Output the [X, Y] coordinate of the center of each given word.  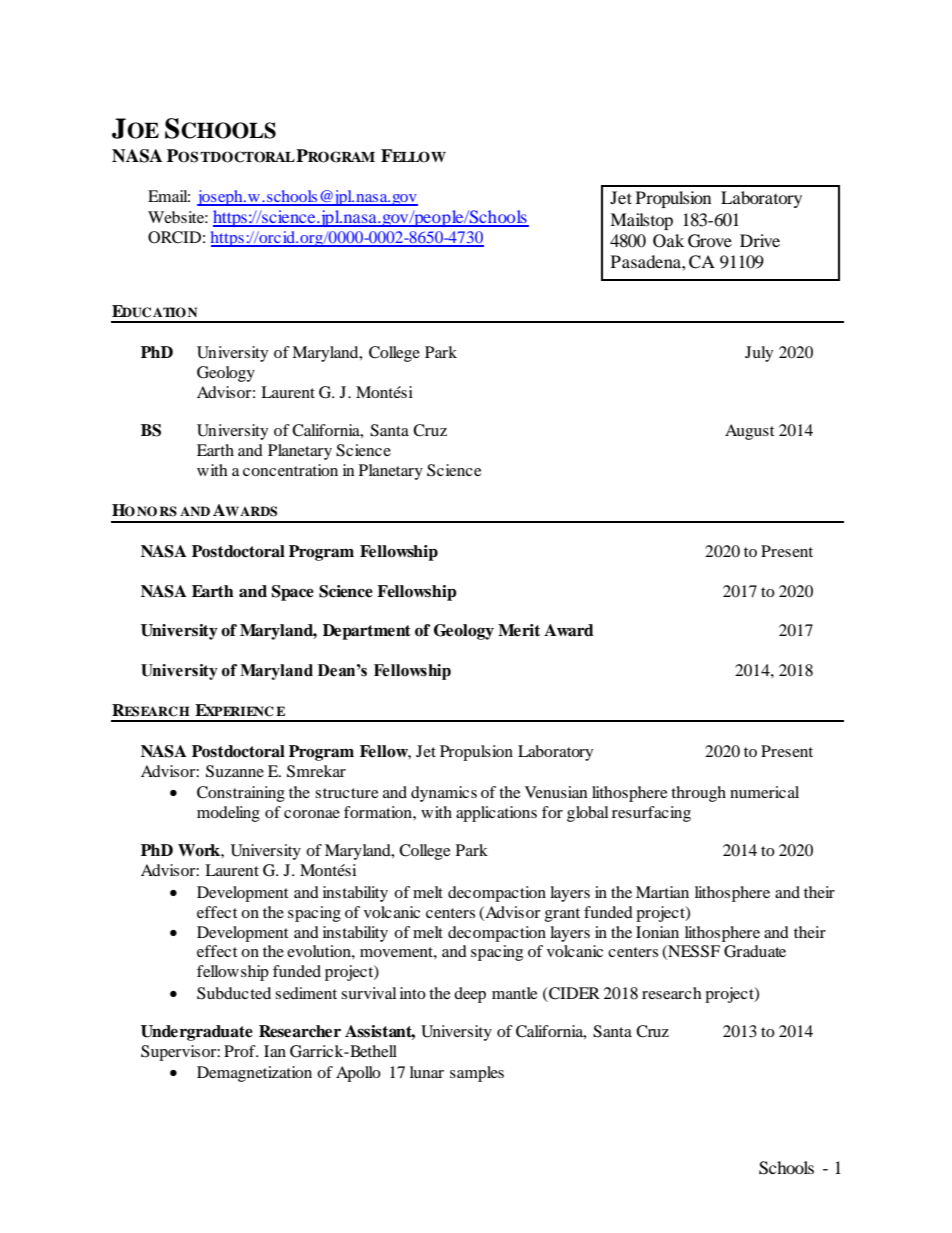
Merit [519, 630]
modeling [228, 814]
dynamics [444, 794]
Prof [241, 1051]
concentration [290, 470]
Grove [710, 241]
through [698, 794]
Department [367, 632]
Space [293, 593]
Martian [662, 892]
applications [496, 814]
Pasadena [647, 261]
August [749, 432]
